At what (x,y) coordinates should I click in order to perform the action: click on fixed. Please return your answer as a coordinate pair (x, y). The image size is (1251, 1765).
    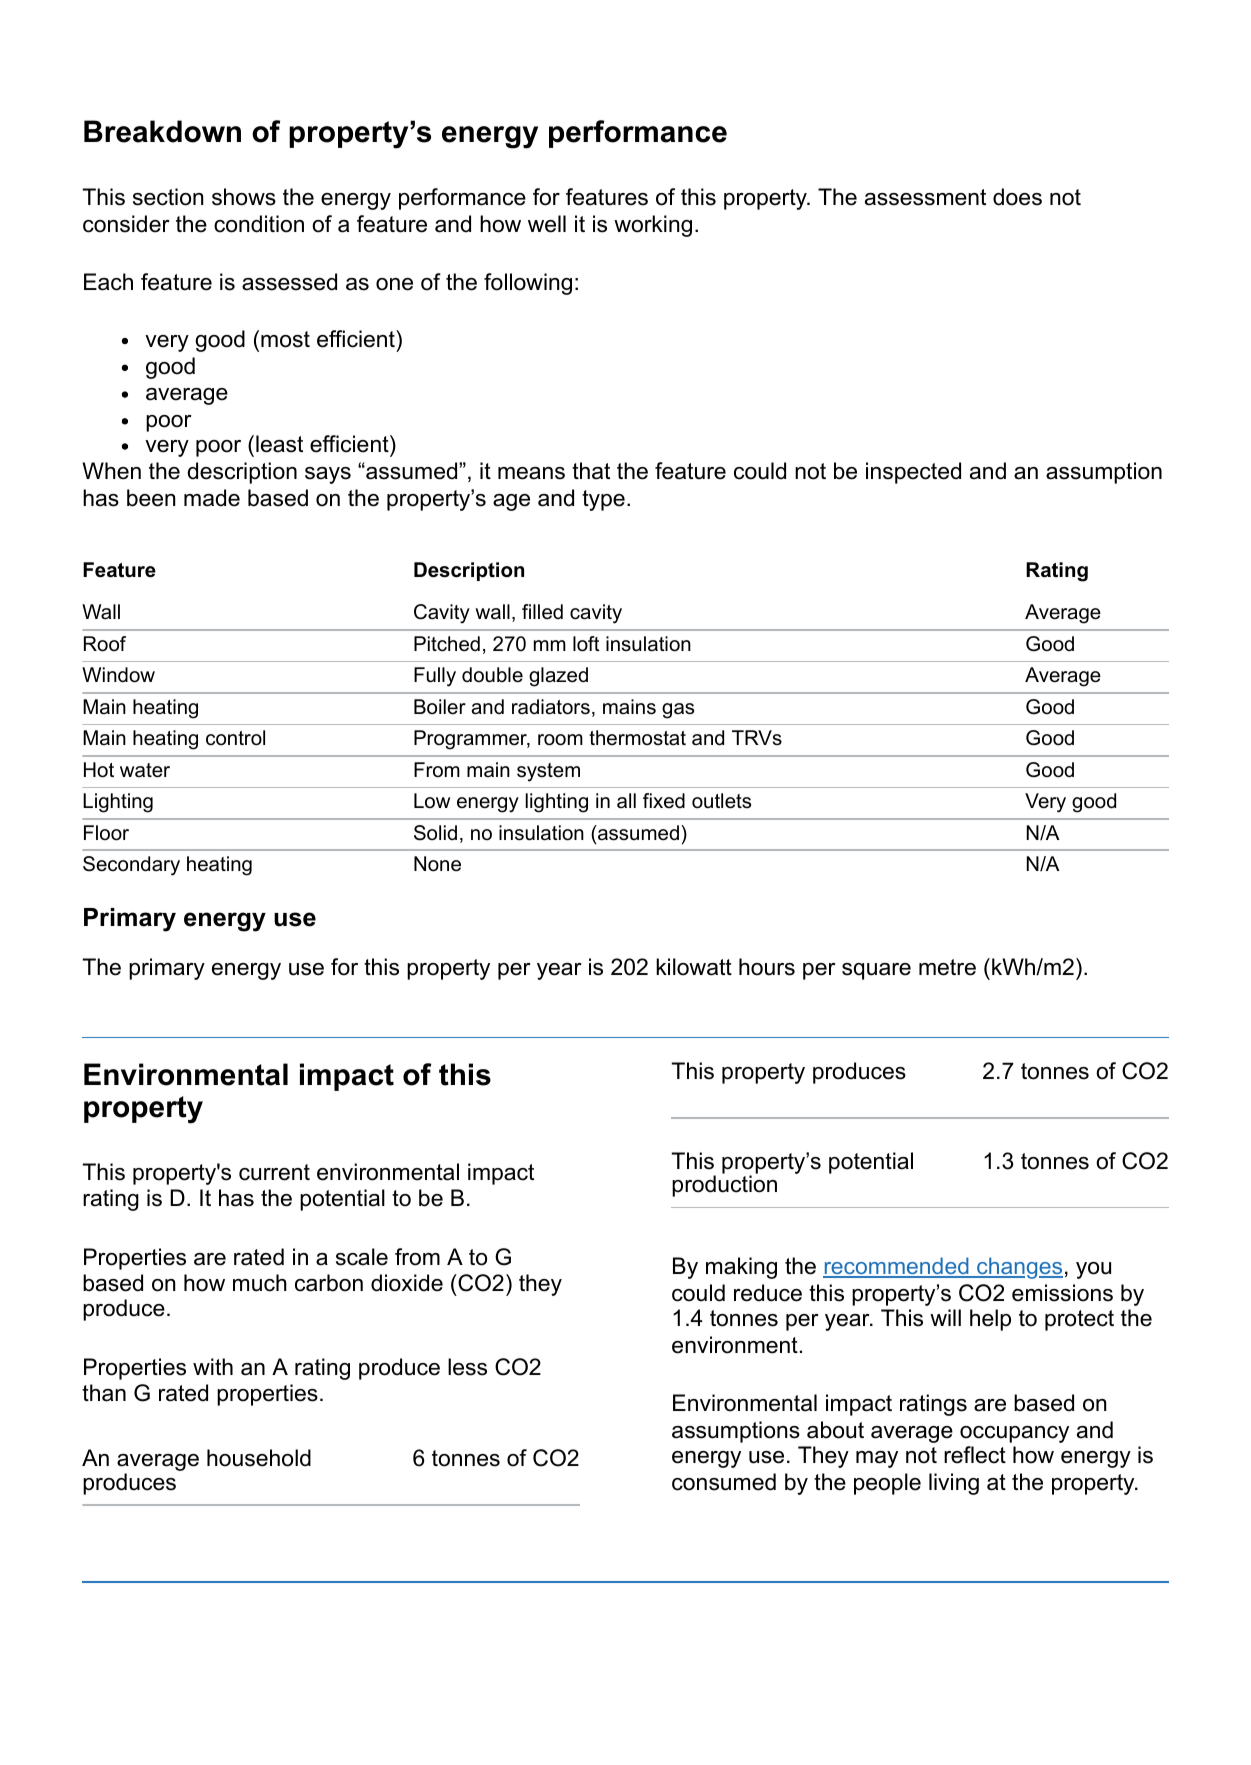
    Looking at the image, I should click on (664, 801).
